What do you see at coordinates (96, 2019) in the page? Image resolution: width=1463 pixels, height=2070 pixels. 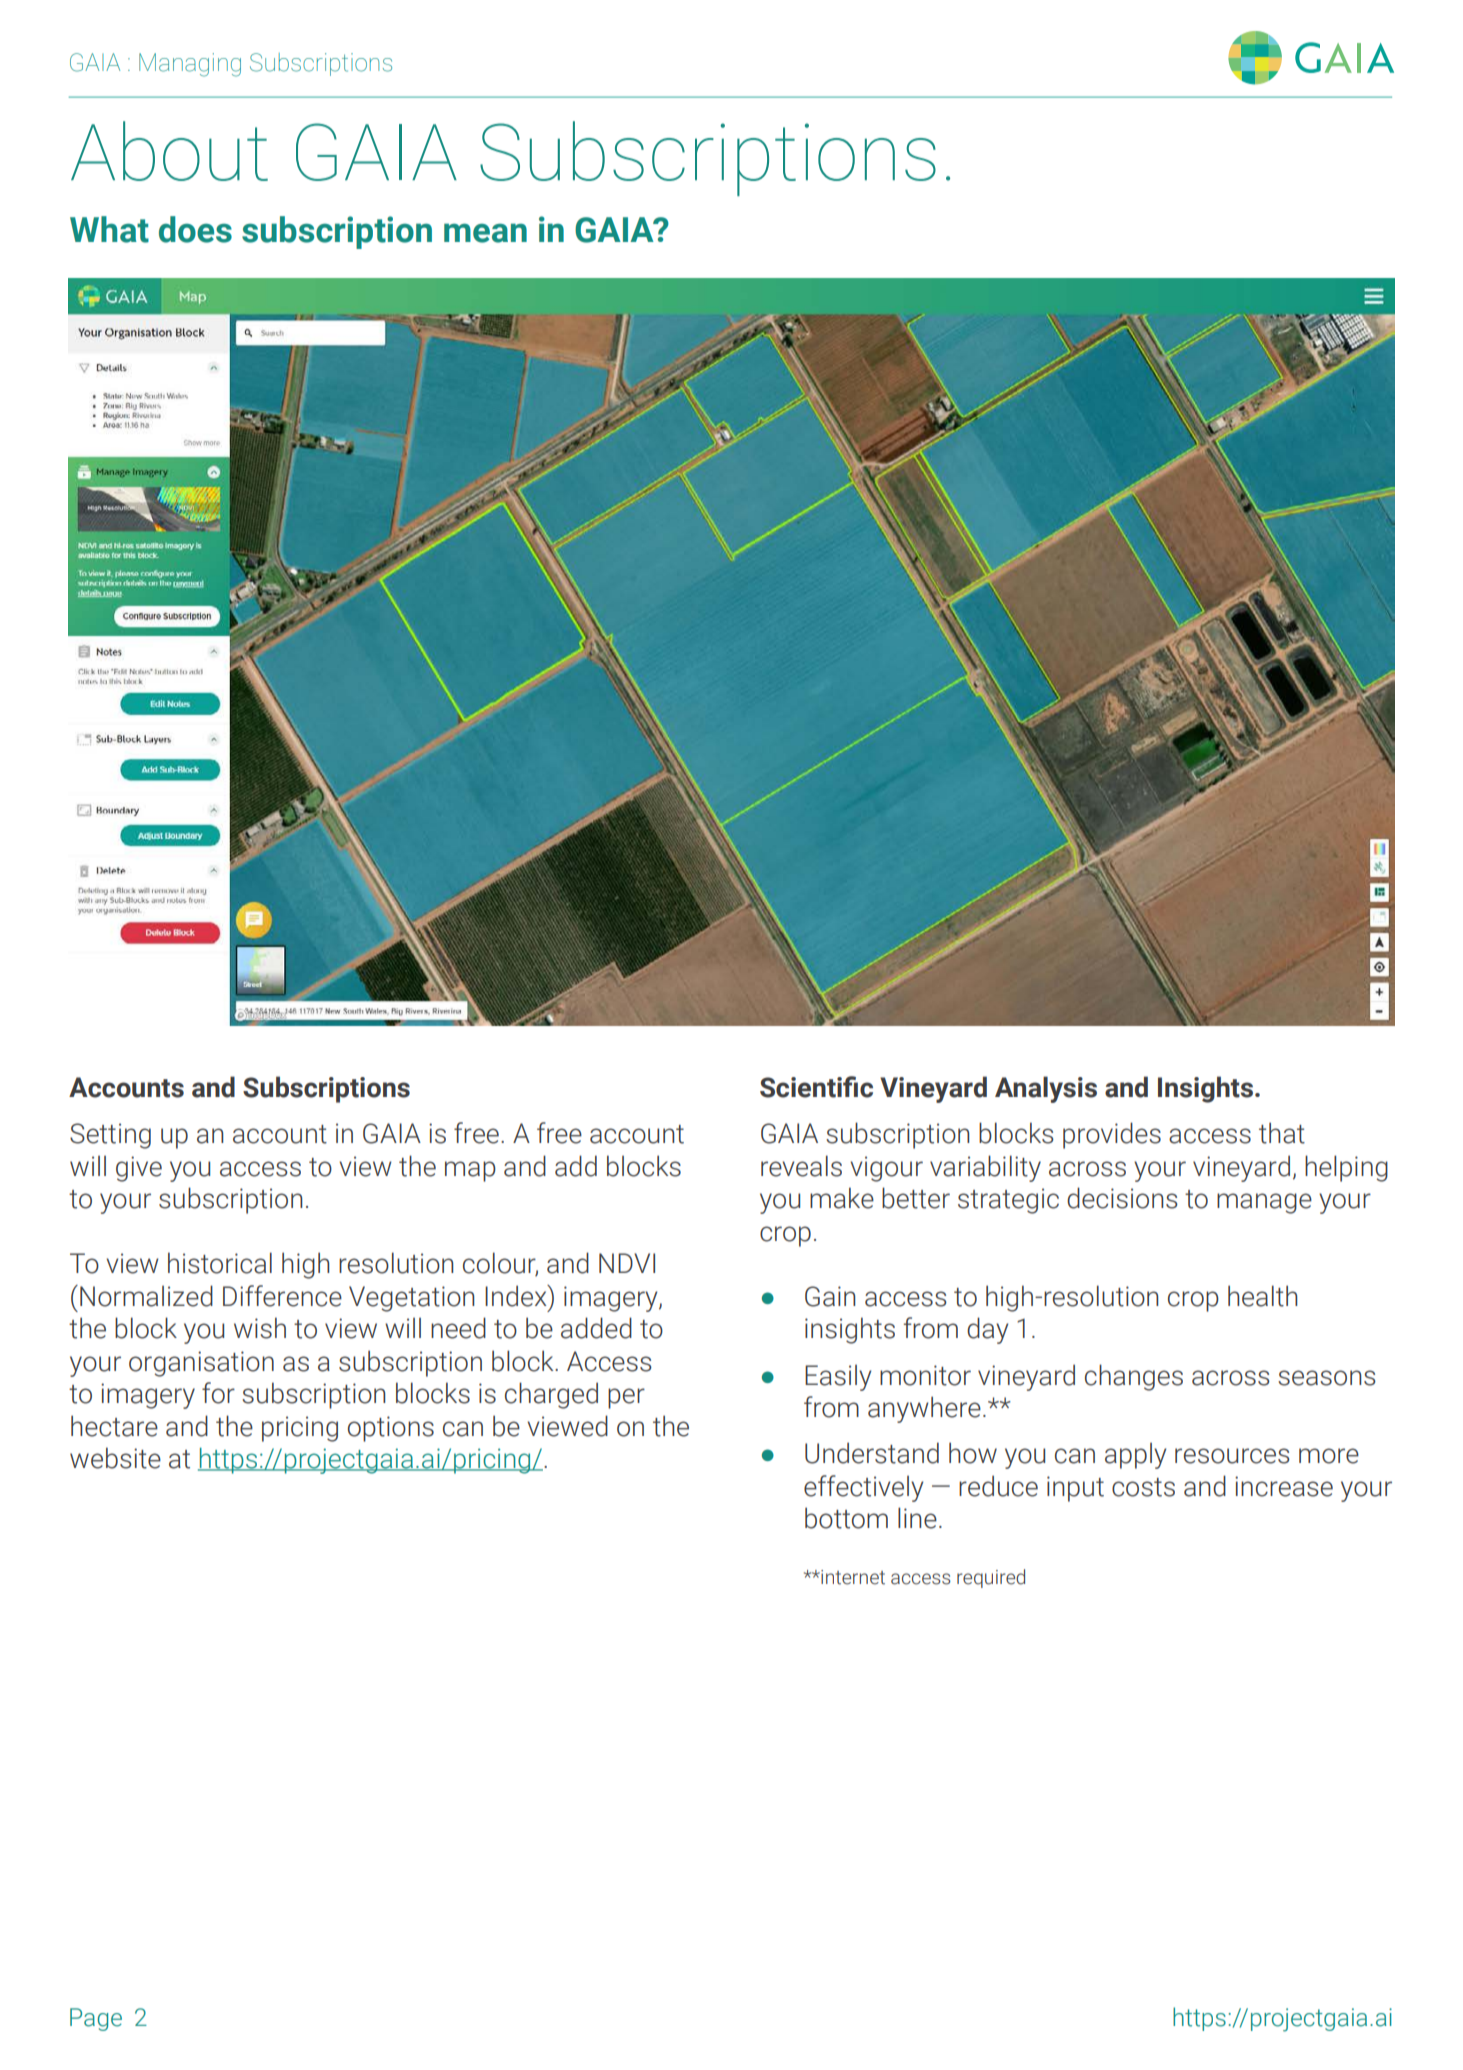 I see `Page` at bounding box center [96, 2019].
